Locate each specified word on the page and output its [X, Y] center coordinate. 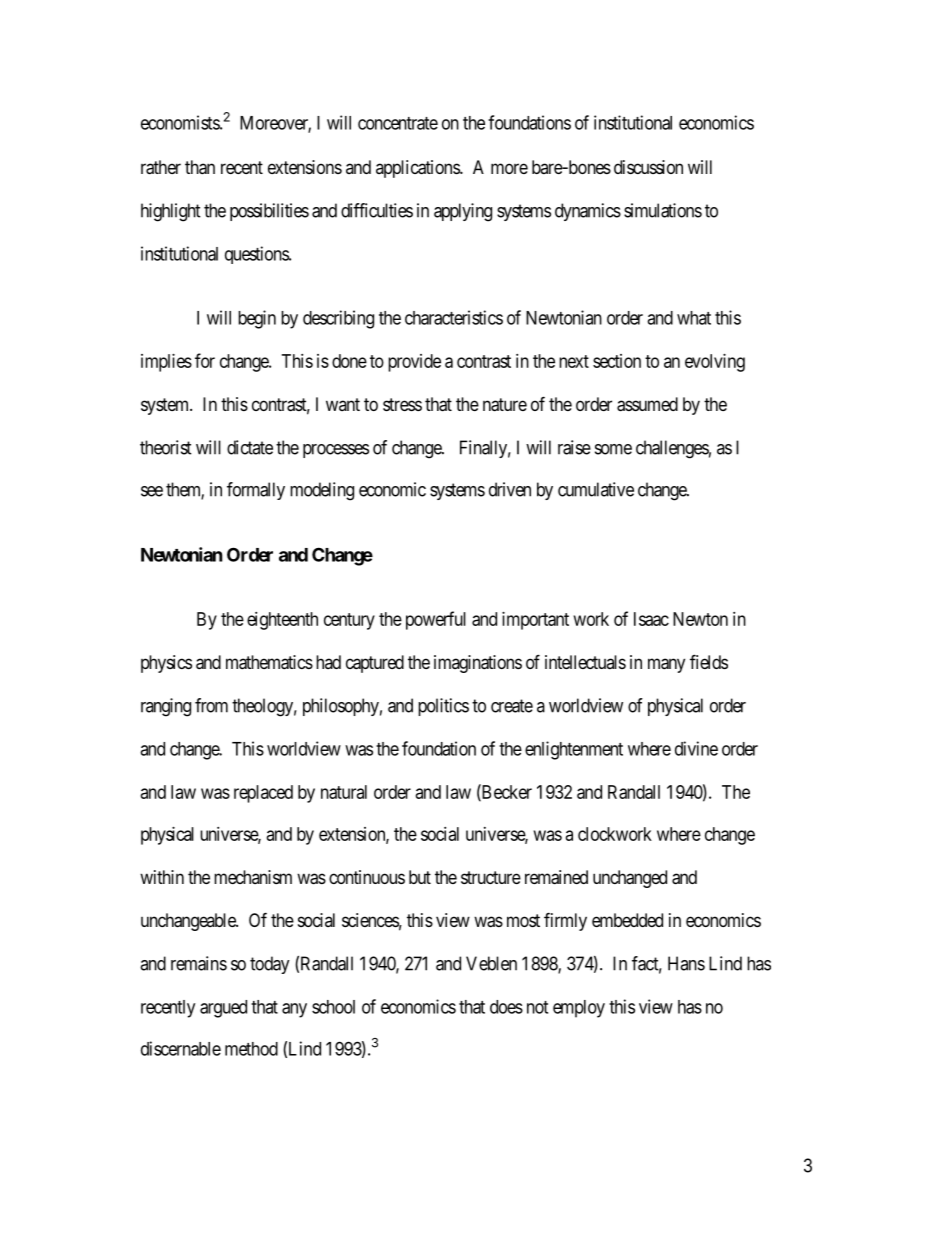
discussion [648, 167]
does [506, 1007]
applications [418, 169]
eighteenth [282, 621]
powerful [436, 620]
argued [223, 1009]
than [200, 167]
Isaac [651, 619]
